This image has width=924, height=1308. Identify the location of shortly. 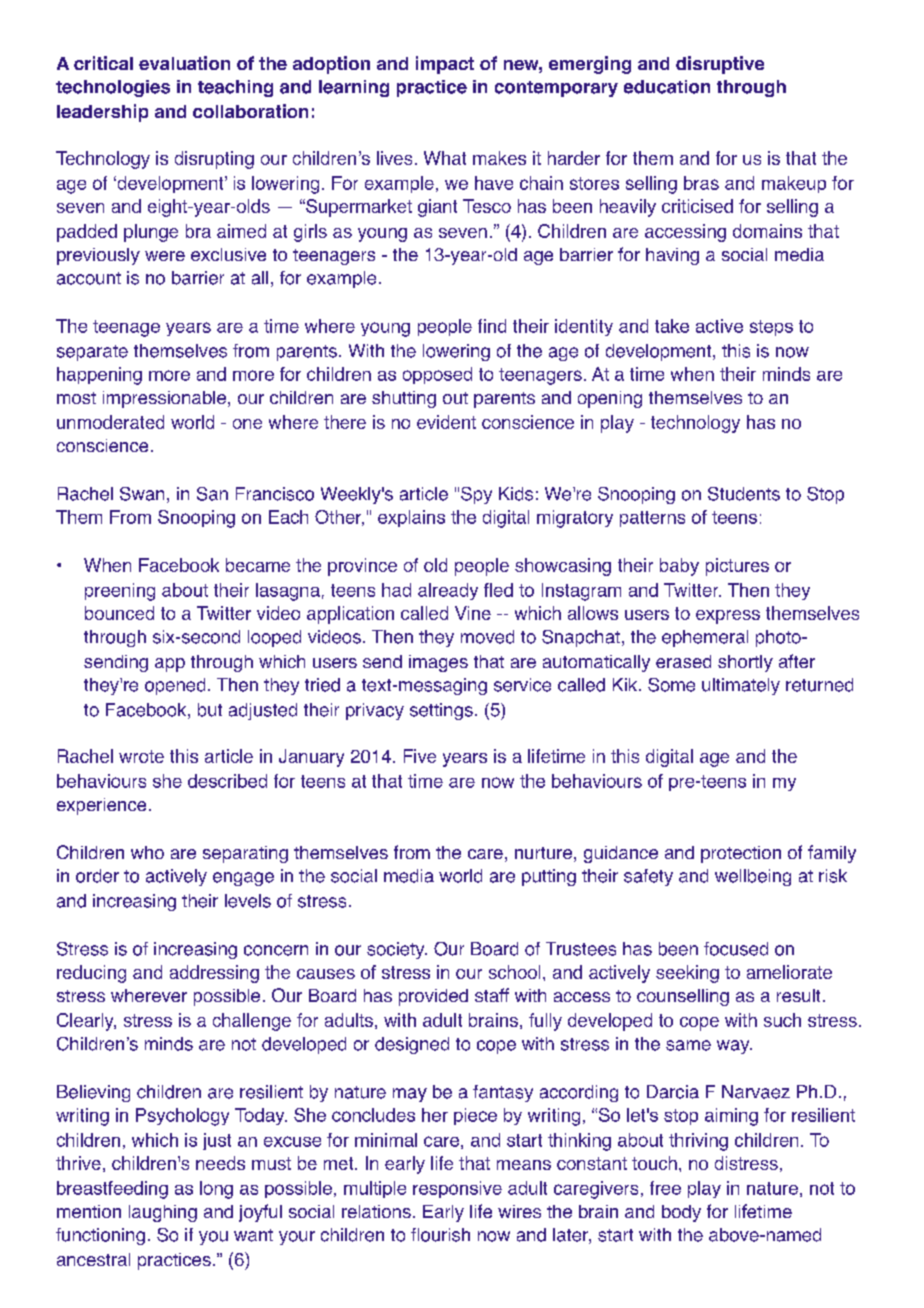
(745, 663).
